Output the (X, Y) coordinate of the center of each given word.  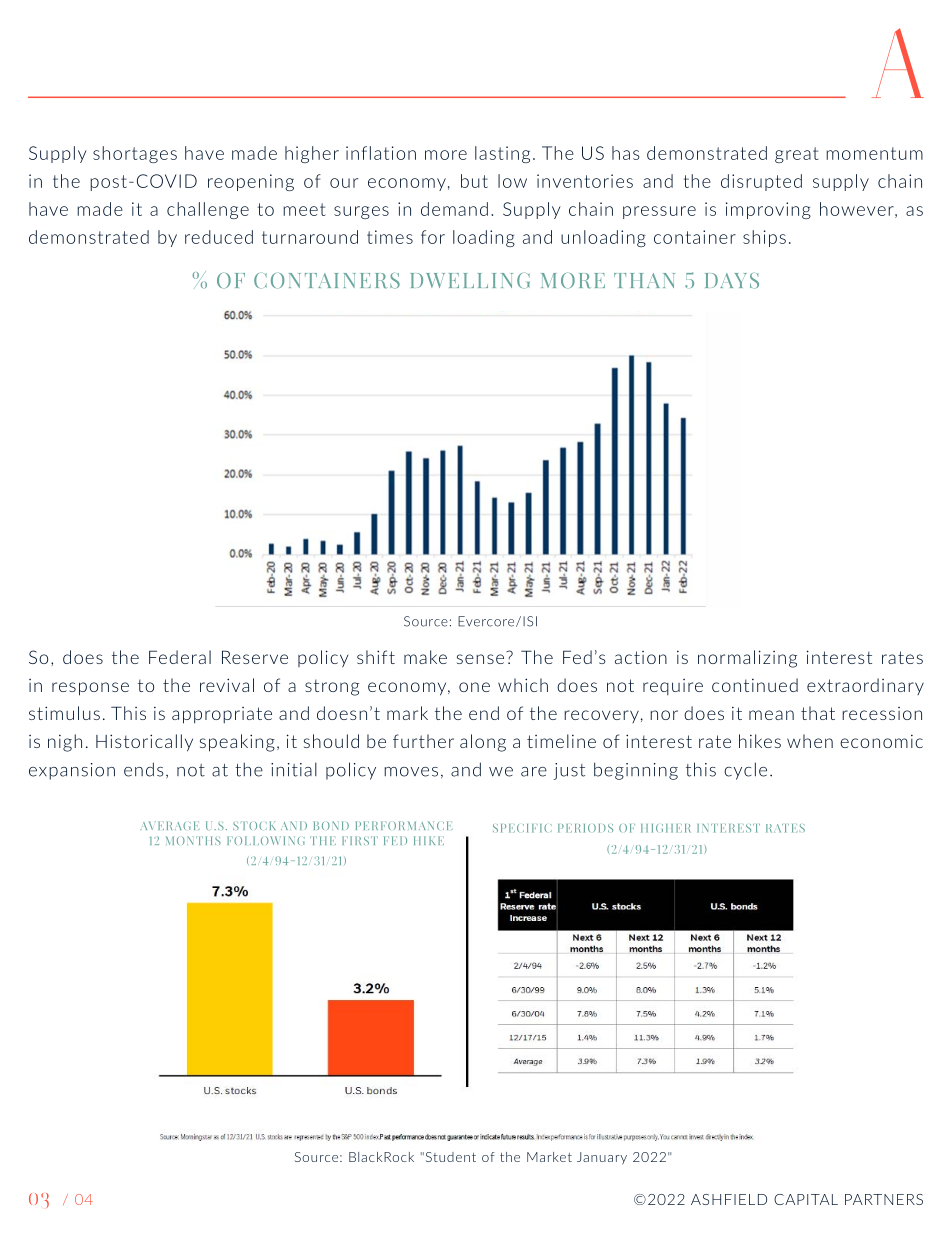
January (602, 1158)
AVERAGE (170, 825)
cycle (745, 771)
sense (480, 659)
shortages (135, 154)
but (474, 181)
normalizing (747, 659)
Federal (180, 657)
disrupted (761, 182)
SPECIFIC (522, 828)
